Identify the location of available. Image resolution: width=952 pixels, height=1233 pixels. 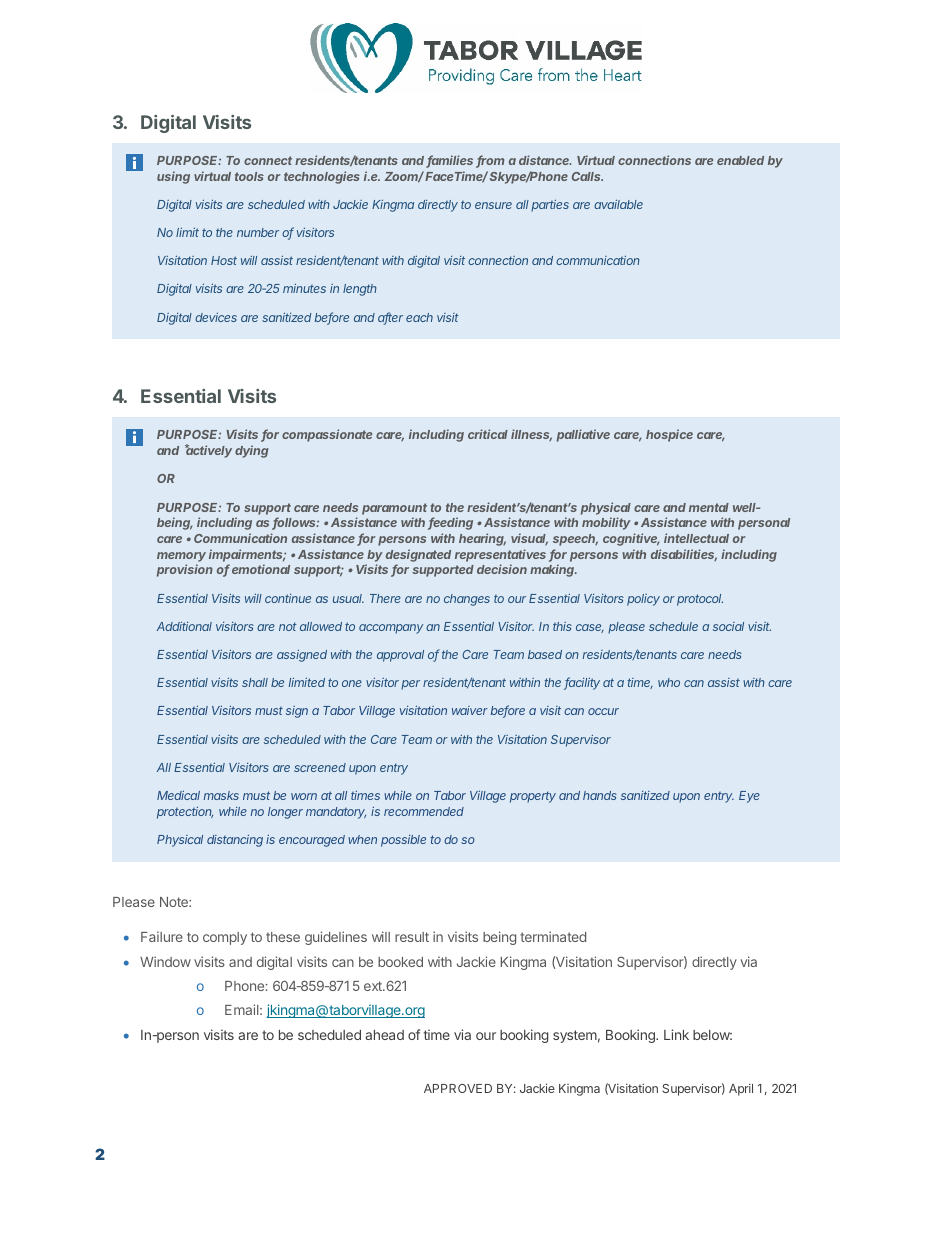
(618, 204).
